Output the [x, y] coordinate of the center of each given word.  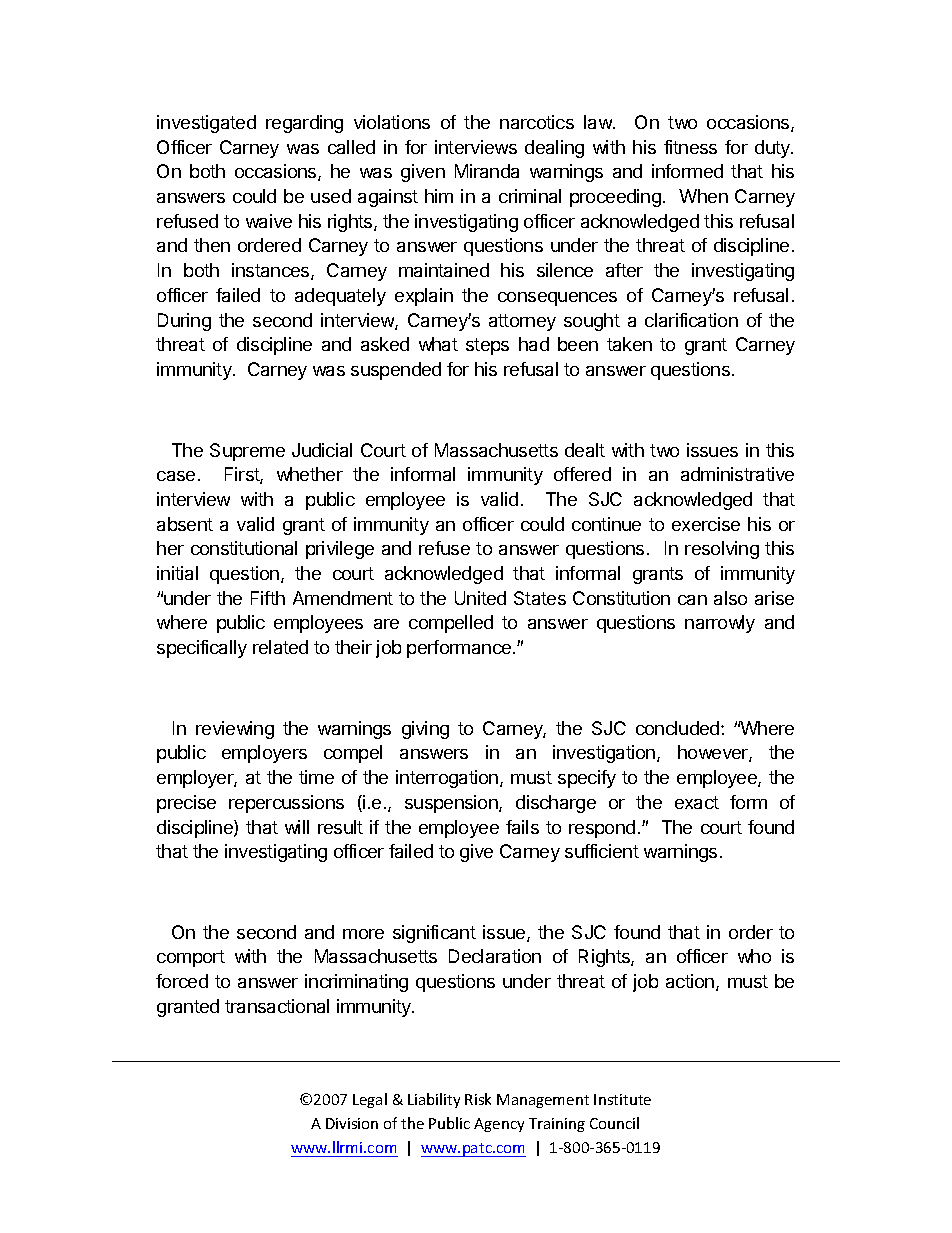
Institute [622, 1099]
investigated [206, 124]
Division [352, 1123]
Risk [478, 1099]
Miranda [487, 171]
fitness [690, 147]
